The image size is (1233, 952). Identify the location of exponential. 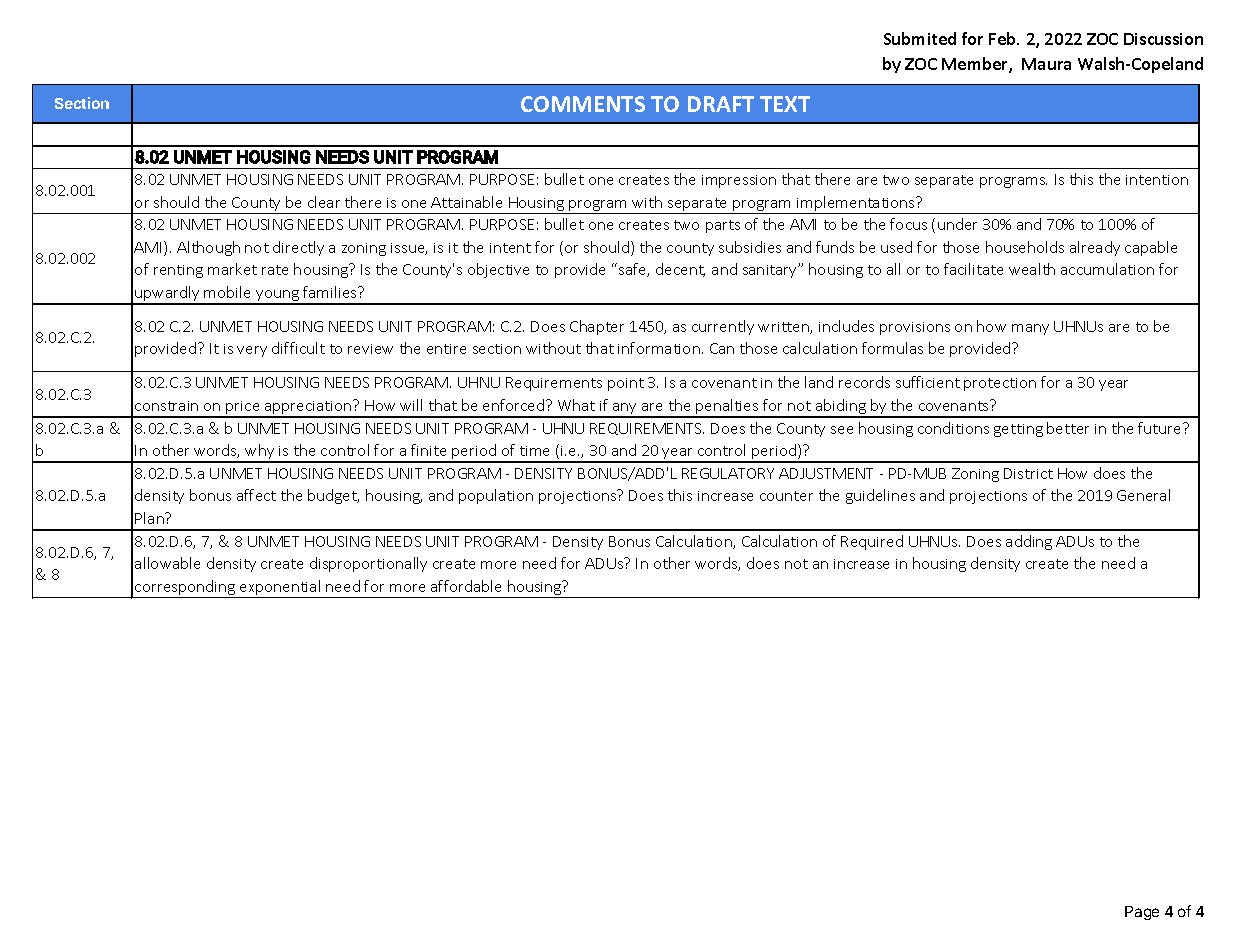
(280, 589).
